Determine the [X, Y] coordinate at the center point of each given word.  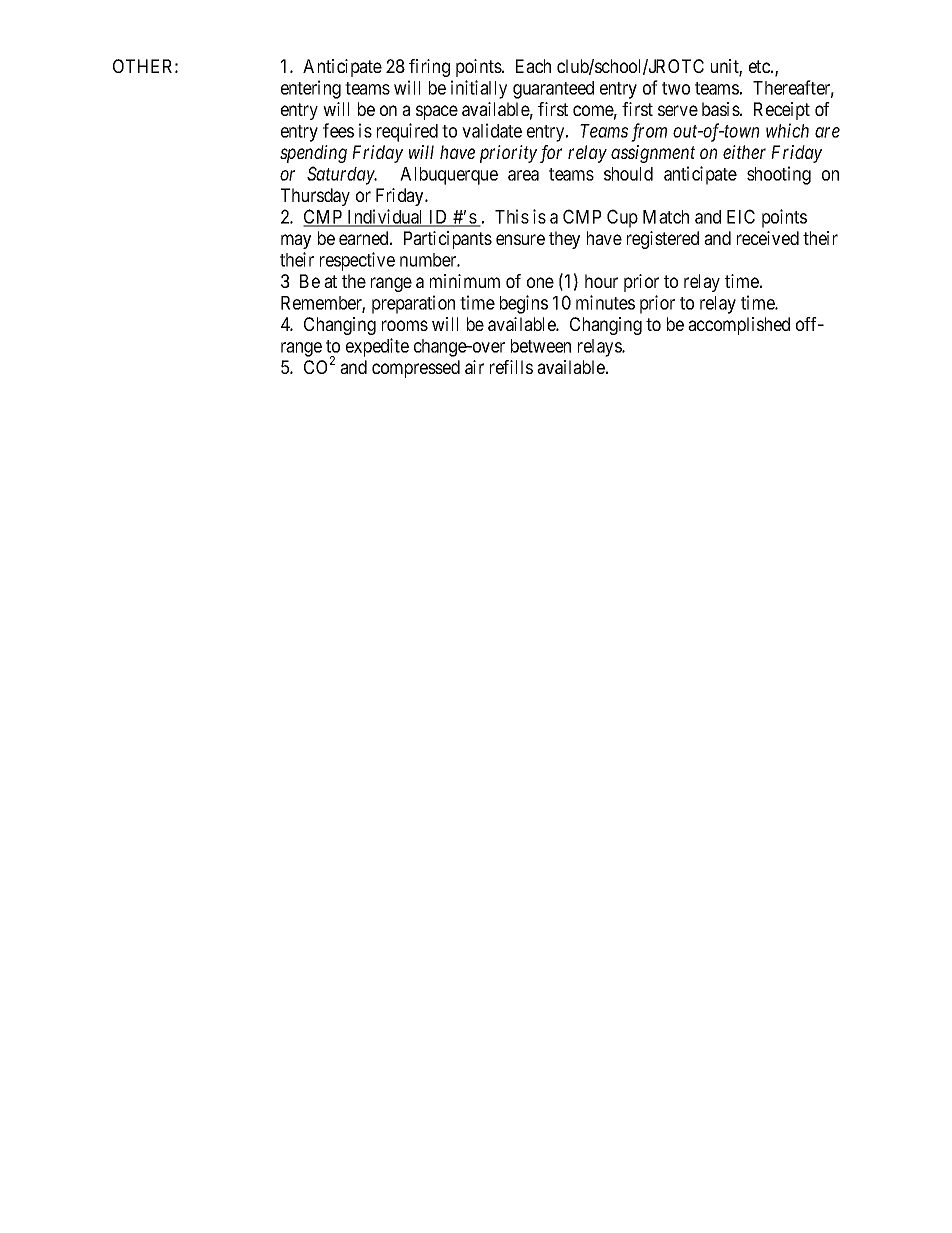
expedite [377, 347]
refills [511, 367]
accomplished [739, 326]
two [676, 88]
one [540, 282]
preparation [413, 304]
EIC [741, 216]
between [541, 346]
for [551, 154]
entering [311, 89]
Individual [385, 217]
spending [313, 154]
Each [533, 66]
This [512, 216]
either [744, 152]
